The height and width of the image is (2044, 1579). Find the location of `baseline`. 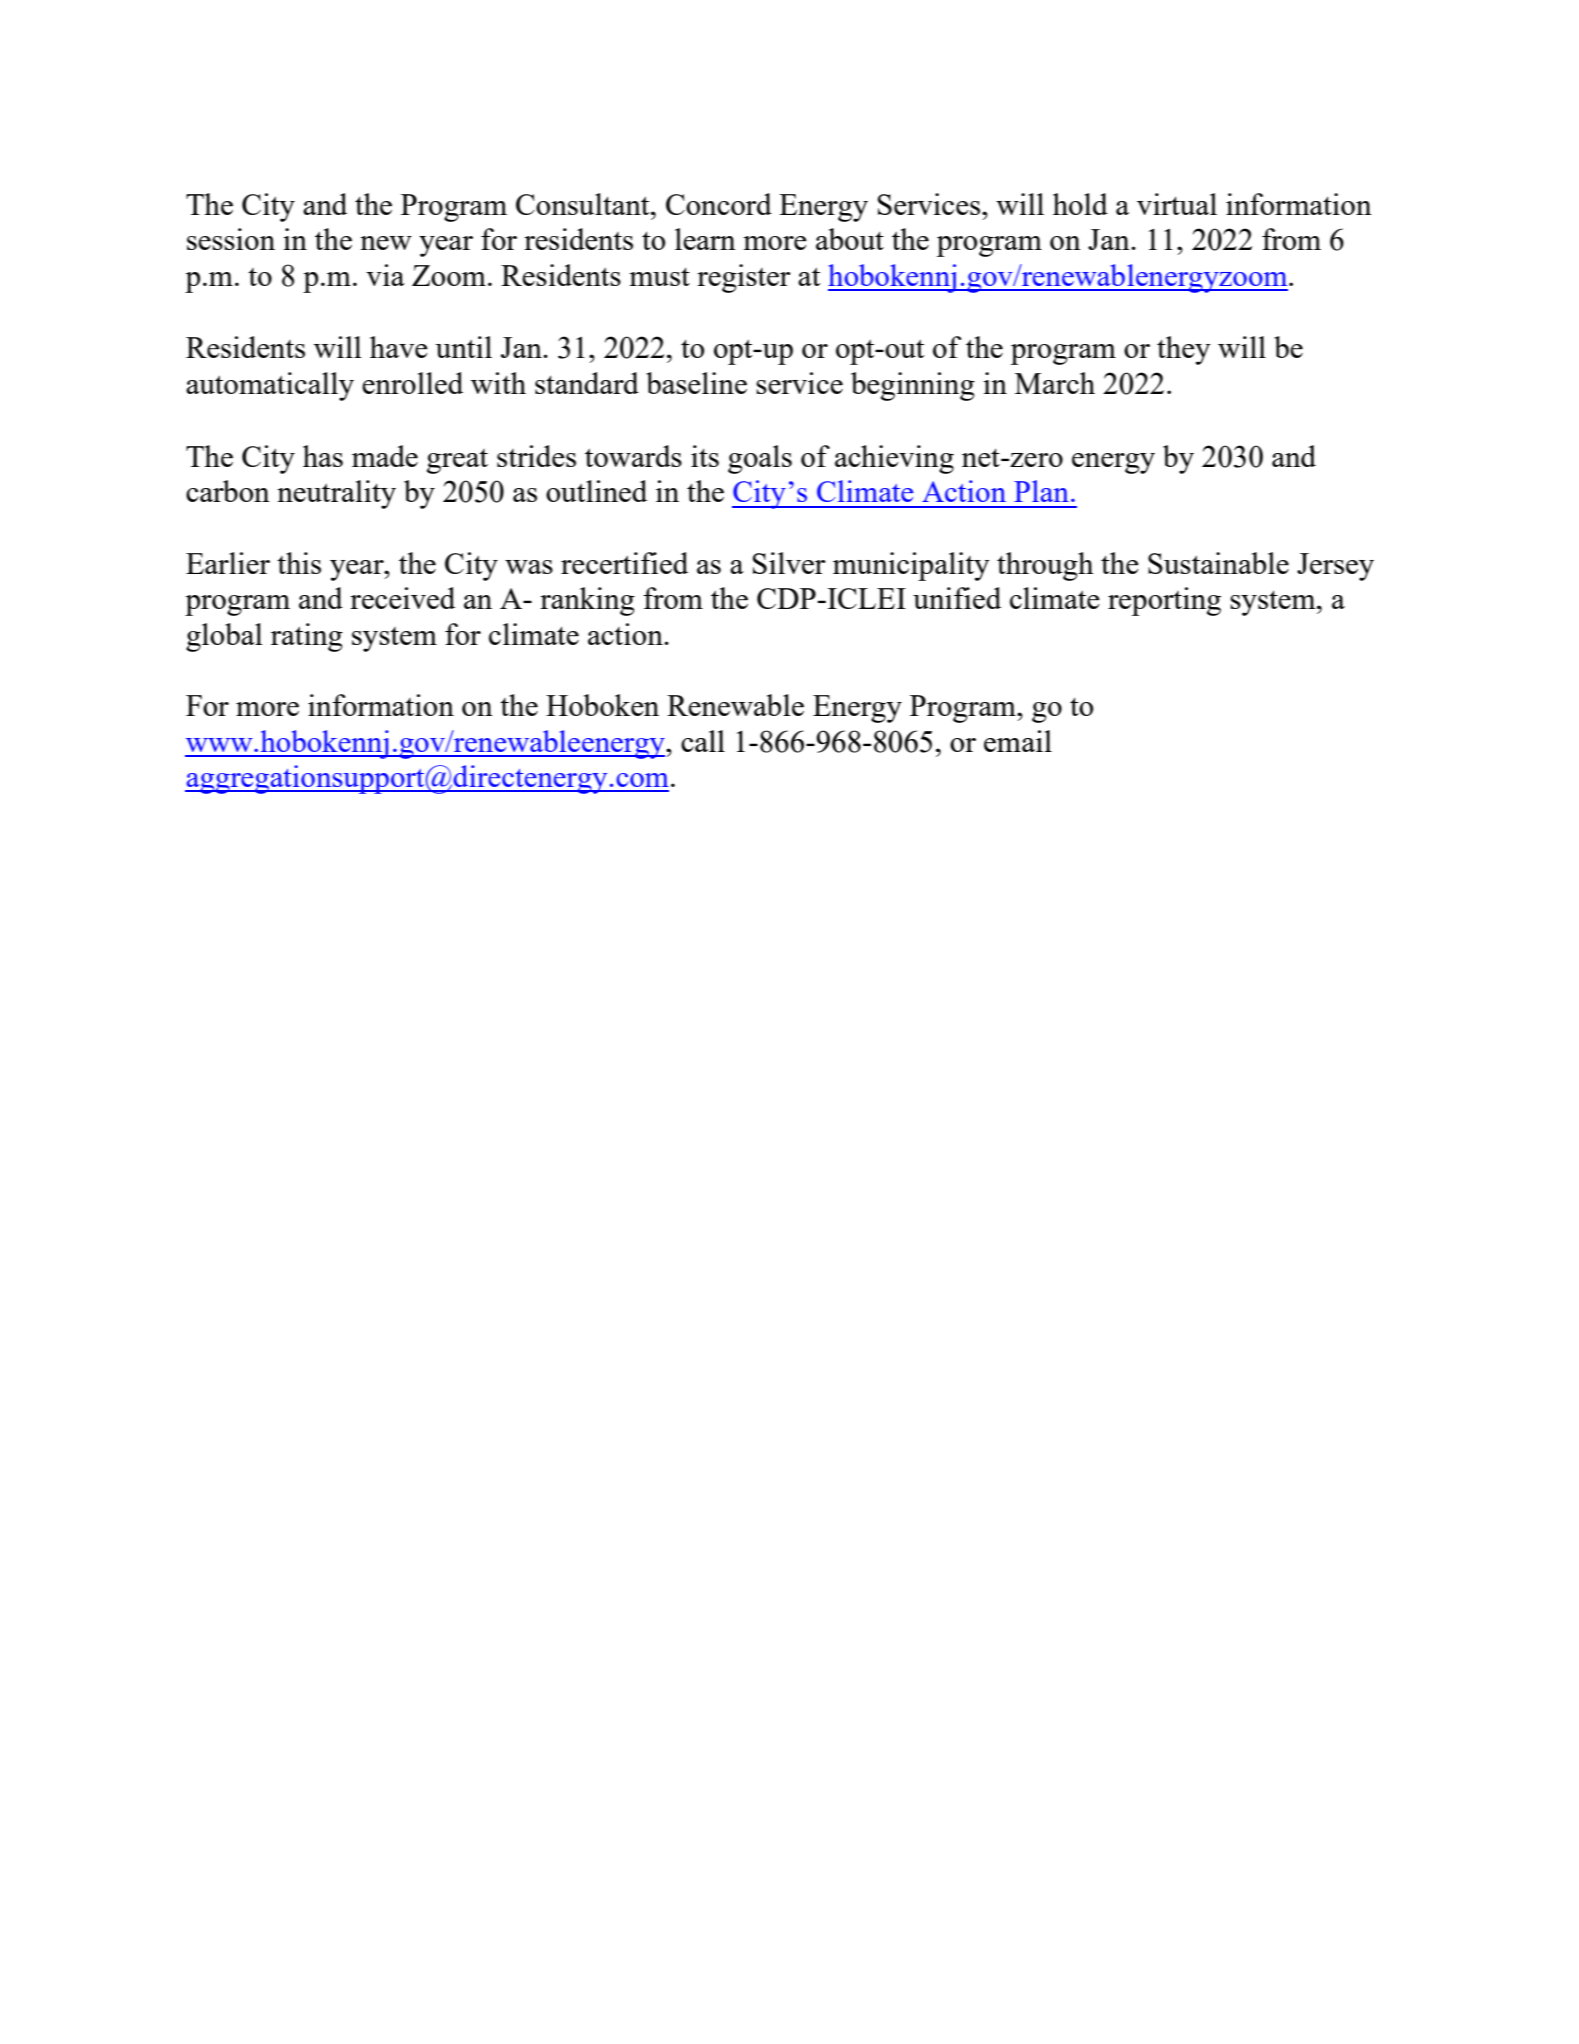

baseline is located at coordinates (696, 383).
